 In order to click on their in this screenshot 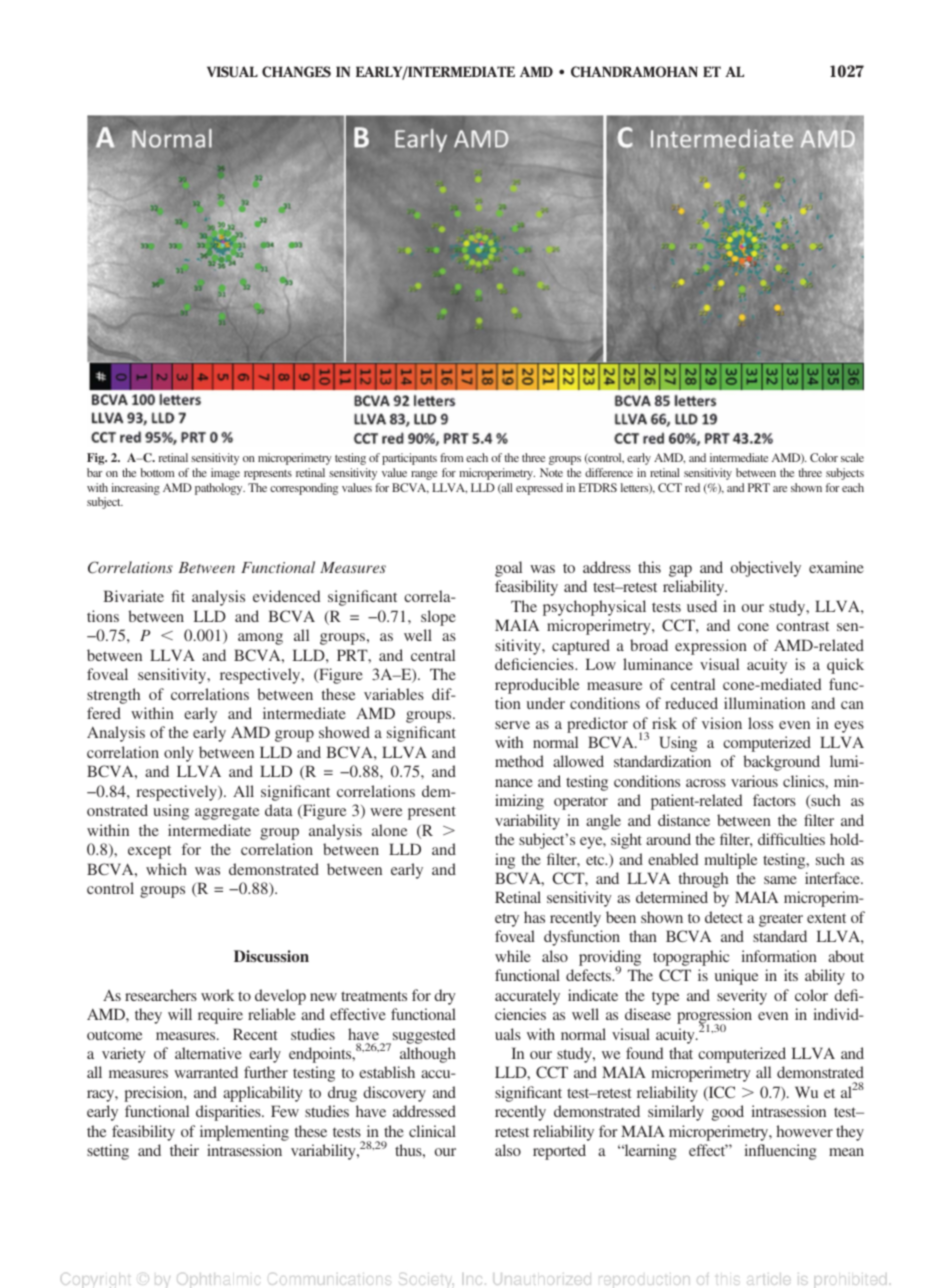, I will do `click(184, 1150)`.
